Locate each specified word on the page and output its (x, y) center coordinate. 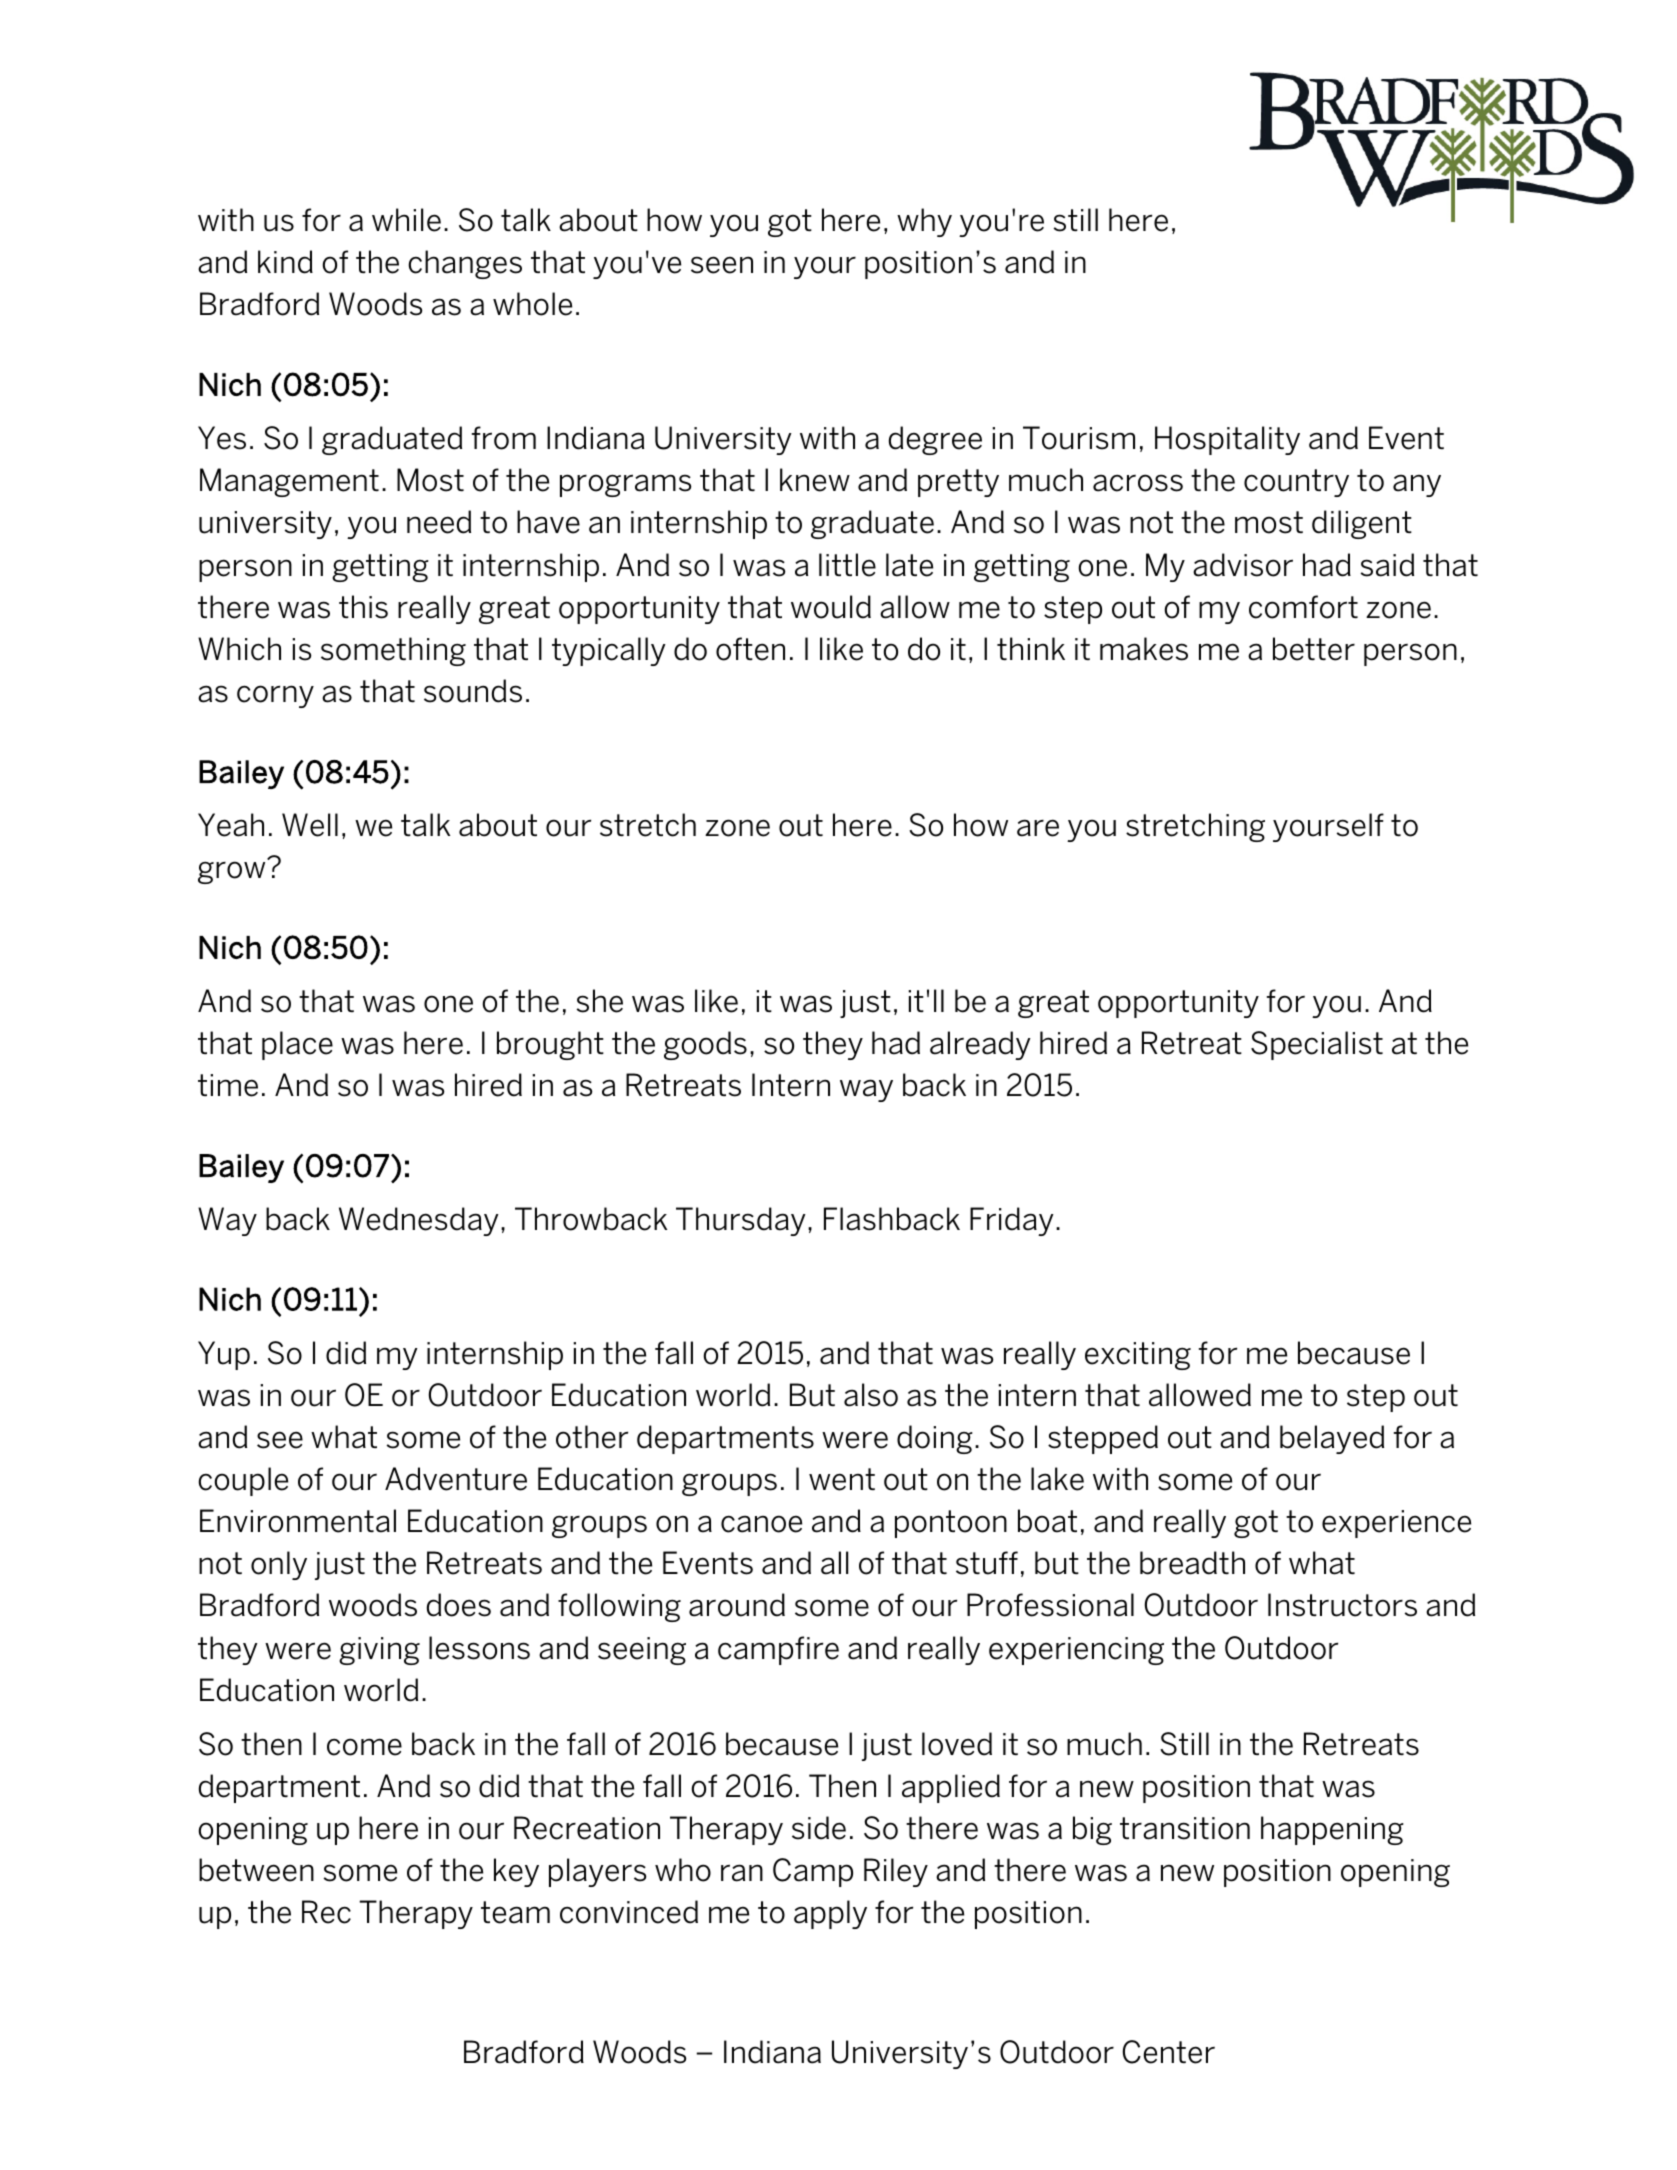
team (515, 1912)
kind (285, 262)
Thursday (741, 1221)
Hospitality (1227, 440)
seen (722, 265)
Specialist (1317, 1045)
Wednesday (419, 1221)
